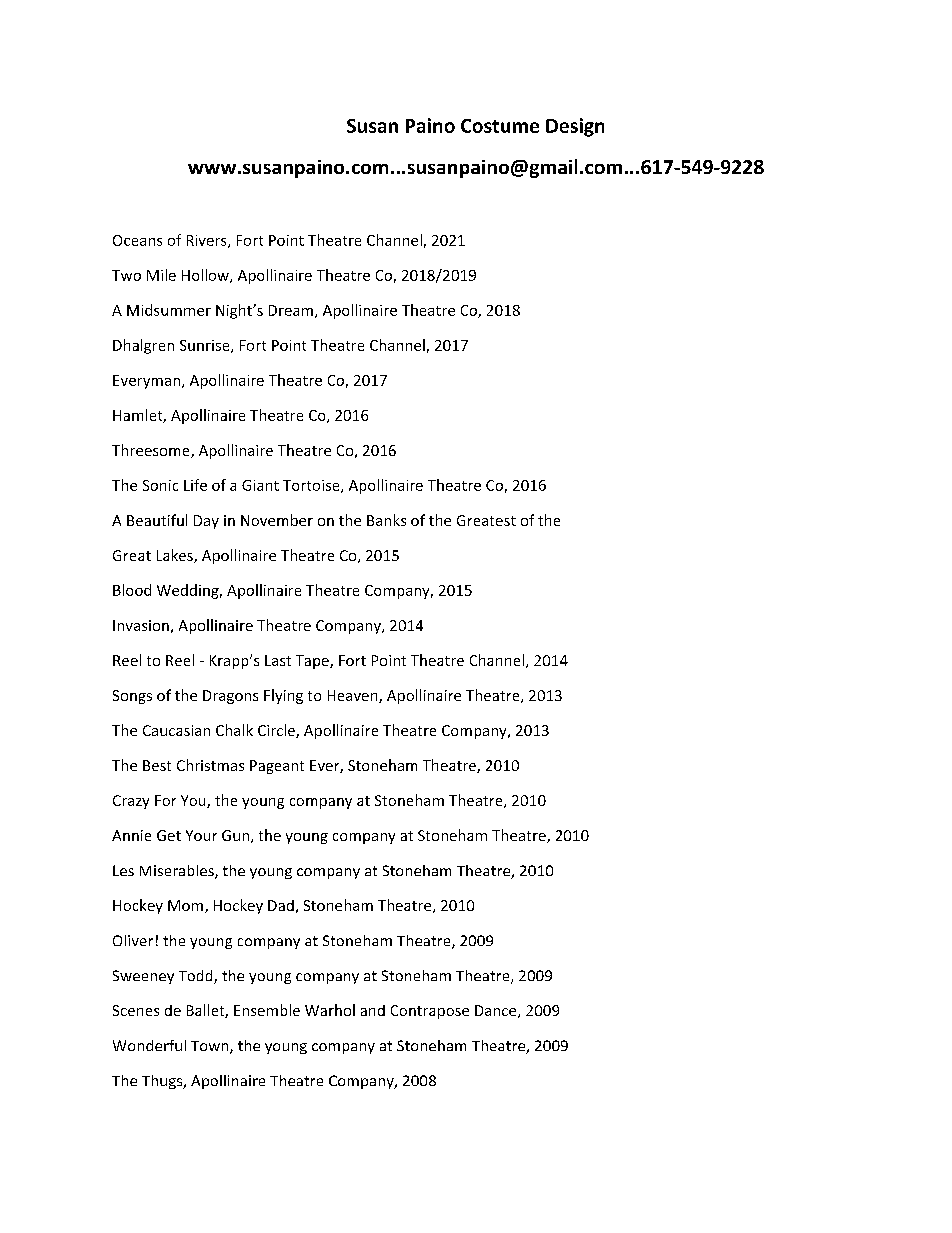 Image resolution: width=952 pixels, height=1233 pixels. What do you see at coordinates (176, 730) in the image?
I see `Caucasian` at bounding box center [176, 730].
